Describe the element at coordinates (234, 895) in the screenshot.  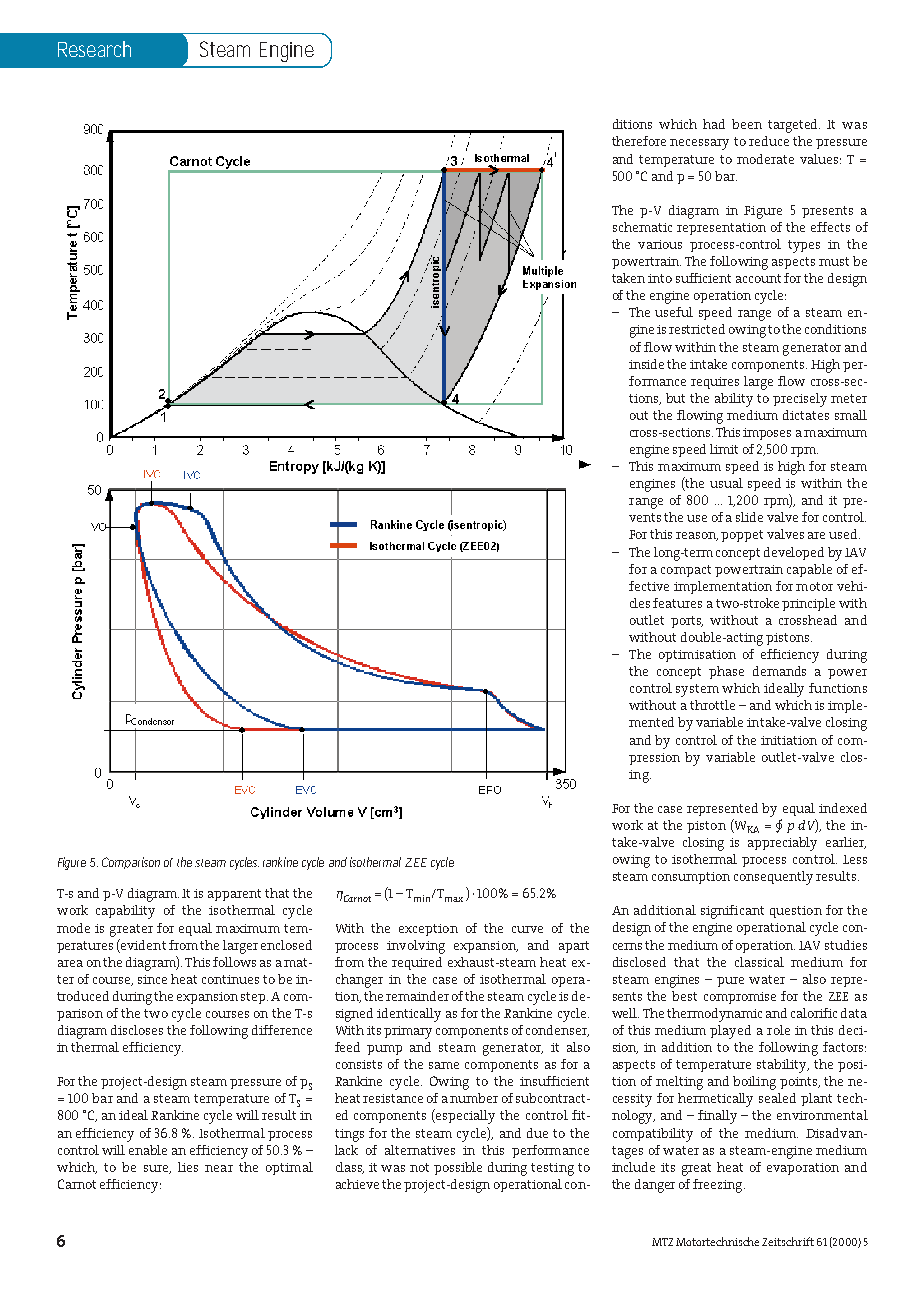
I see `apparent` at that location.
